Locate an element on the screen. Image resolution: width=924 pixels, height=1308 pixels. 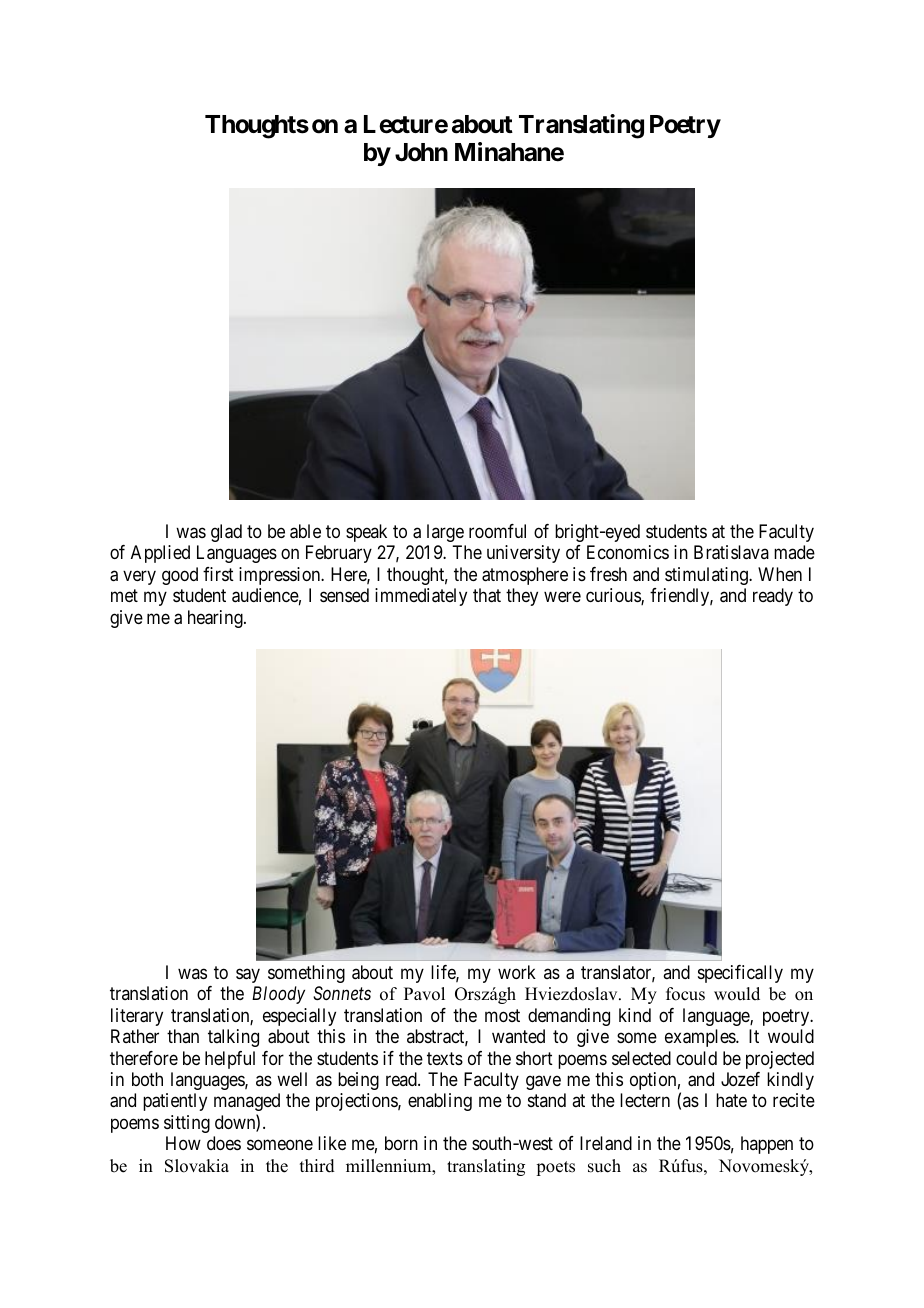
enabling is located at coordinates (440, 1102).
